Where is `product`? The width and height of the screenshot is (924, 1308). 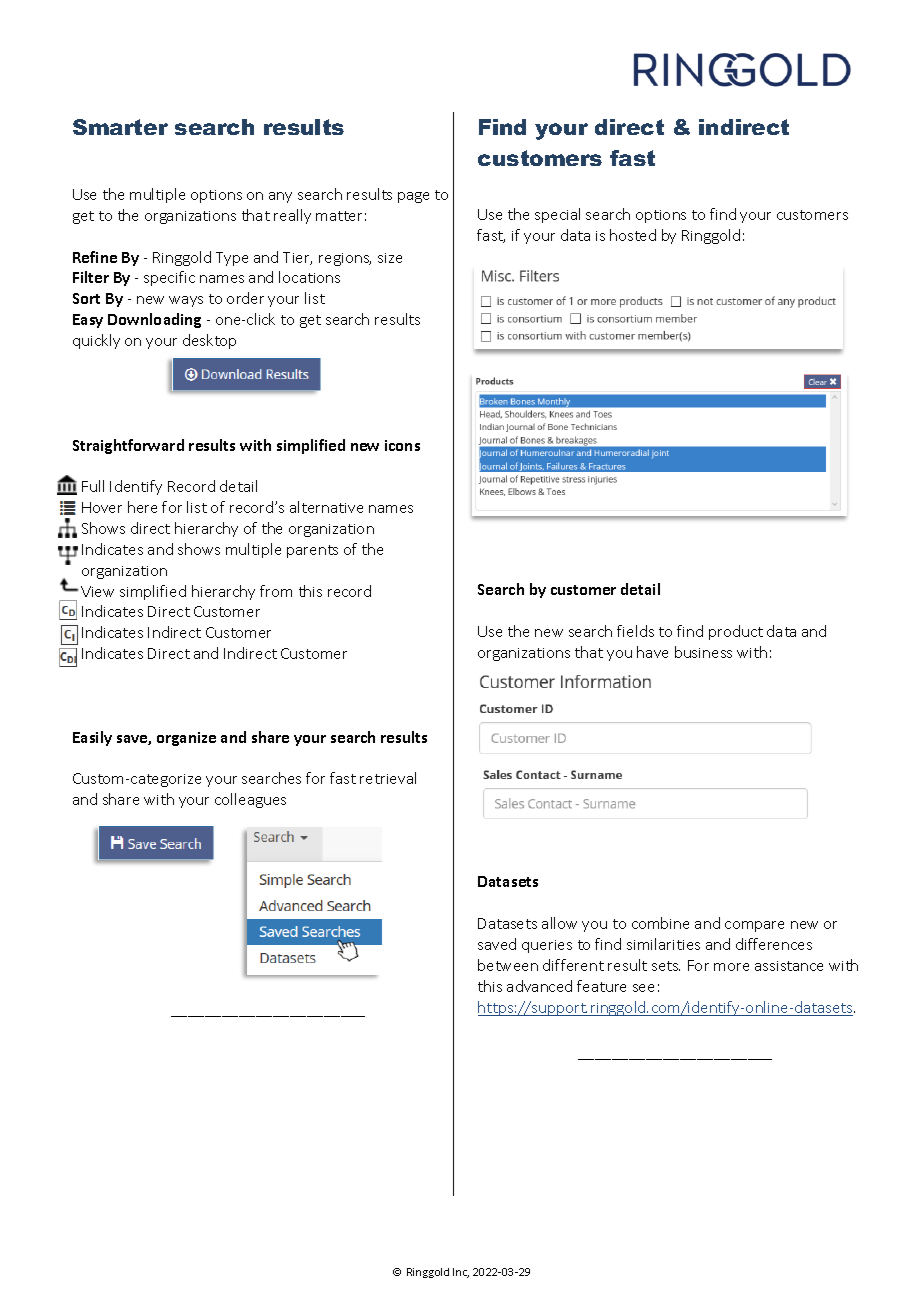
product is located at coordinates (736, 632).
